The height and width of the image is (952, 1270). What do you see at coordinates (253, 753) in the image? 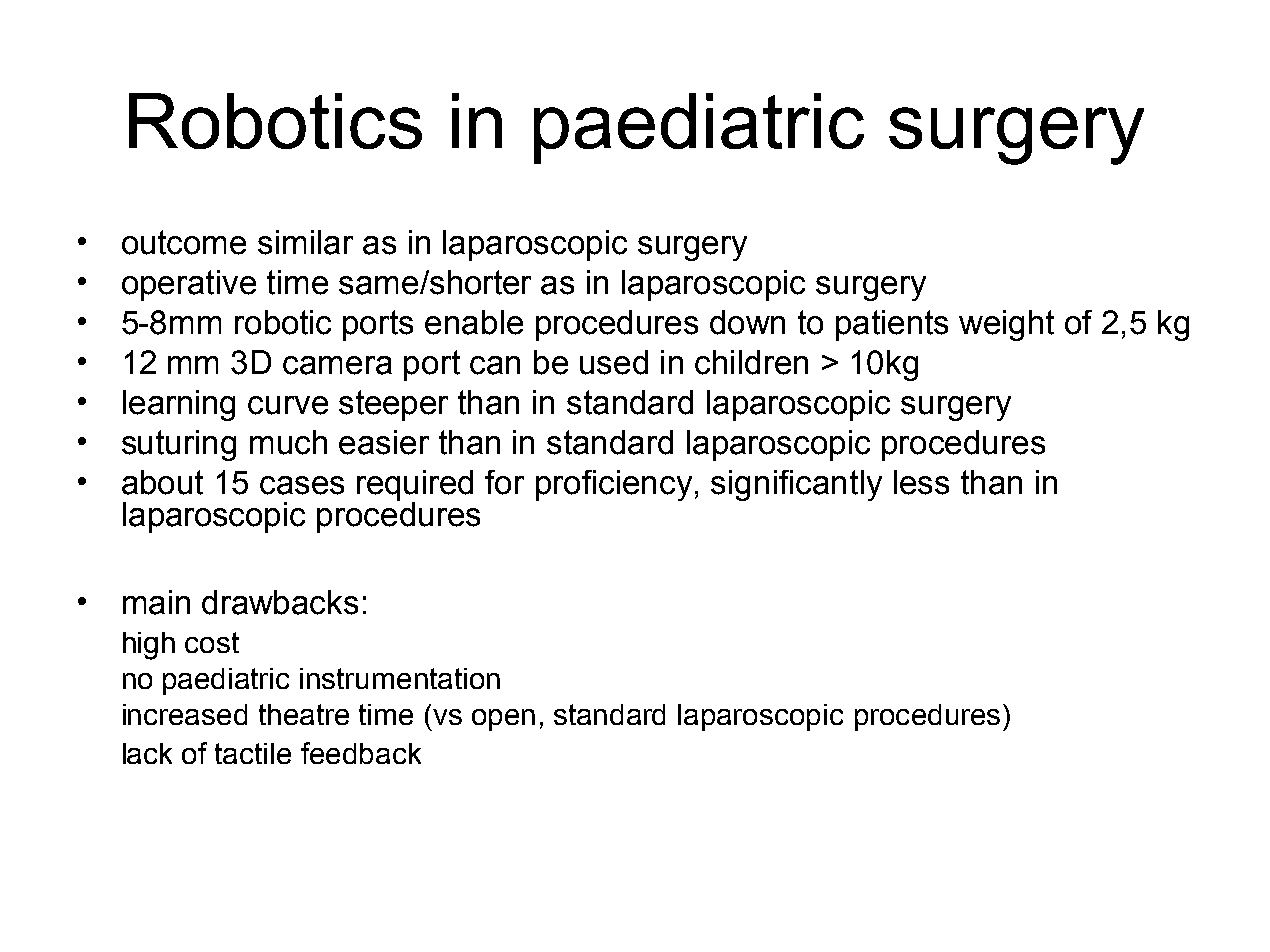
I see `tactile` at bounding box center [253, 753].
